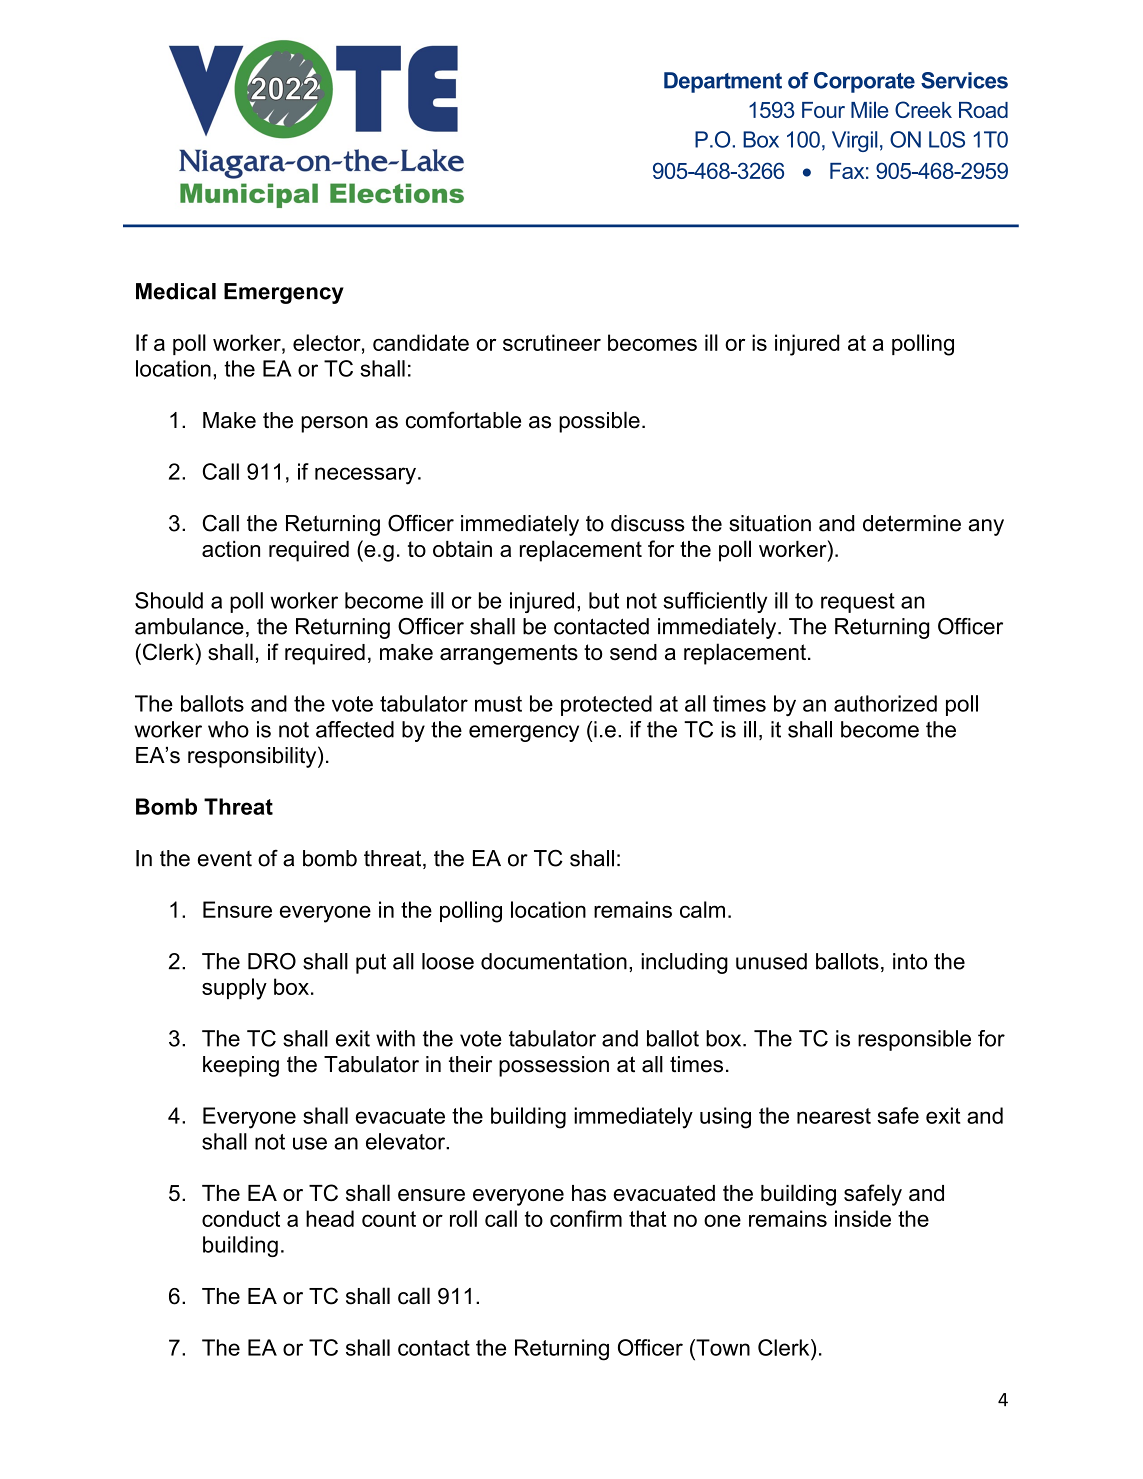 Image resolution: width=1143 pixels, height=1479 pixels. What do you see at coordinates (554, 961) in the page?
I see `documentation` at bounding box center [554, 961].
